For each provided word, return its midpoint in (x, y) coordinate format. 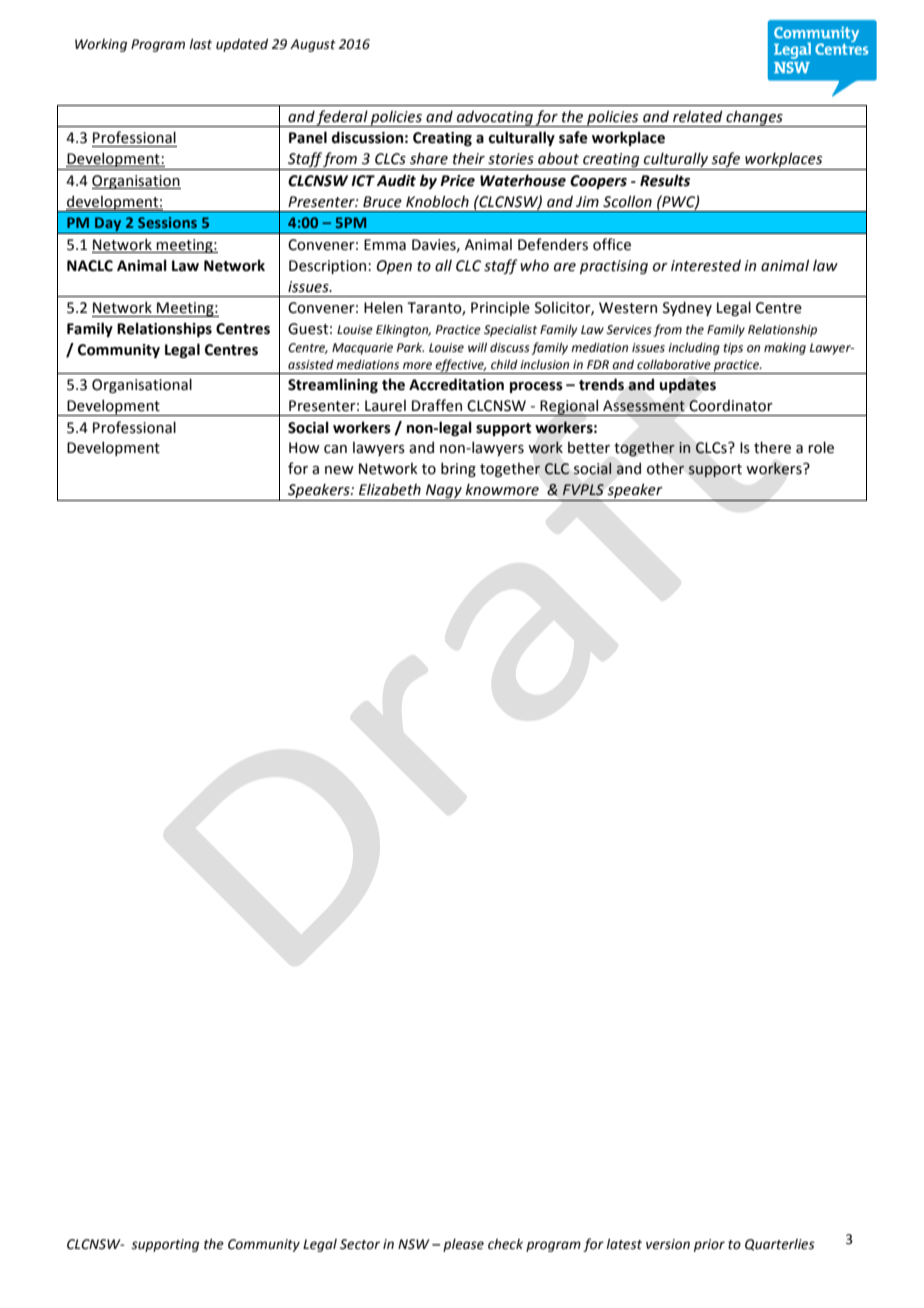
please (463, 1245)
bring (458, 469)
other (666, 469)
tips (733, 349)
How (304, 448)
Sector (360, 1244)
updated (242, 45)
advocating (495, 118)
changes (754, 118)
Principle (500, 309)
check (505, 1244)
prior (709, 1245)
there (772, 447)
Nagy (444, 491)
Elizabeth (390, 489)
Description (327, 267)
